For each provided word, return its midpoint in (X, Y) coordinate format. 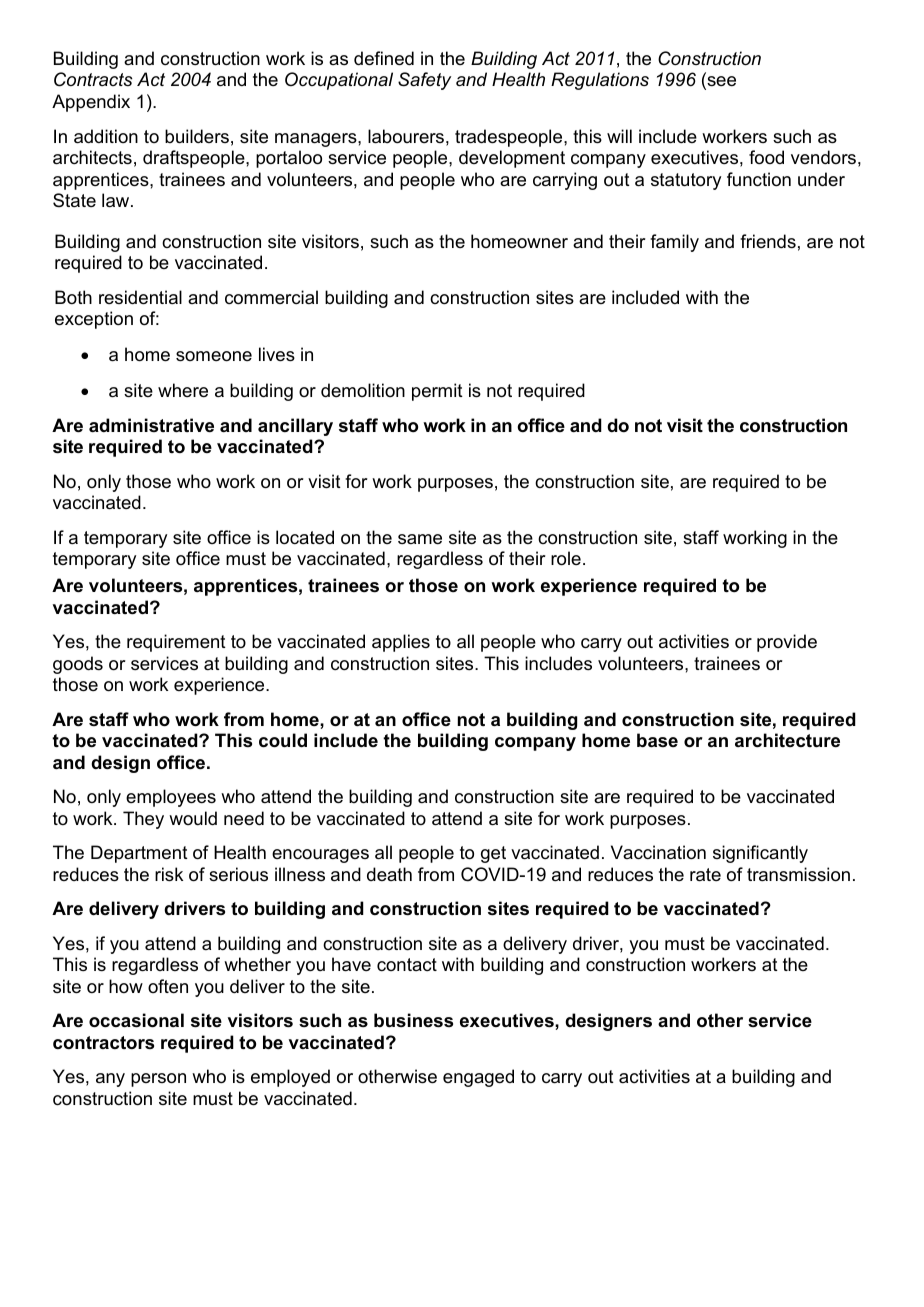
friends (768, 241)
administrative (151, 425)
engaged (478, 1078)
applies (401, 643)
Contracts (93, 79)
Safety (424, 81)
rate (705, 875)
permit (437, 392)
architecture (787, 740)
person (158, 1080)
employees (171, 798)
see (720, 83)
